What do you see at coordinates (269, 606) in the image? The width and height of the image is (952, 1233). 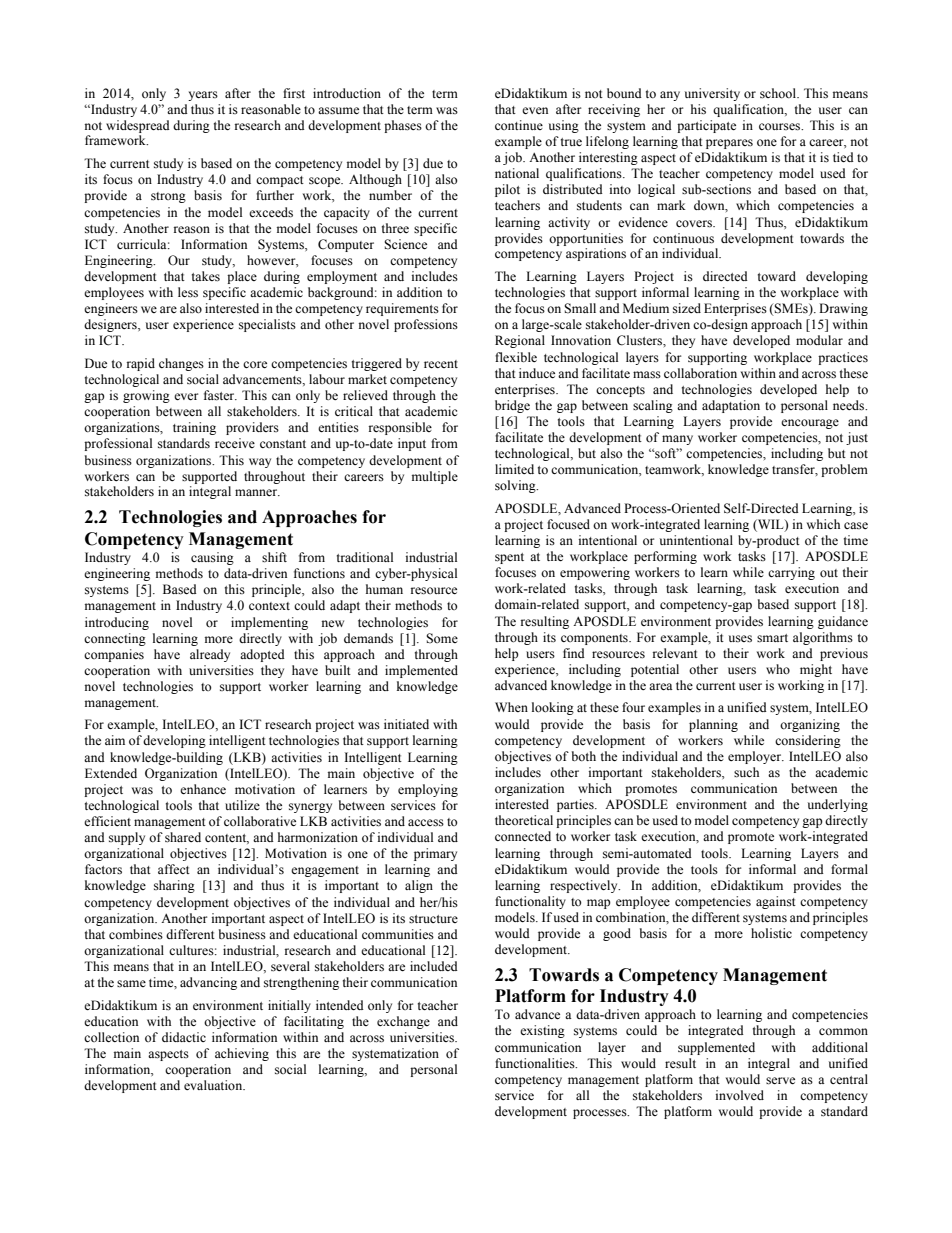 I see `context` at bounding box center [269, 606].
